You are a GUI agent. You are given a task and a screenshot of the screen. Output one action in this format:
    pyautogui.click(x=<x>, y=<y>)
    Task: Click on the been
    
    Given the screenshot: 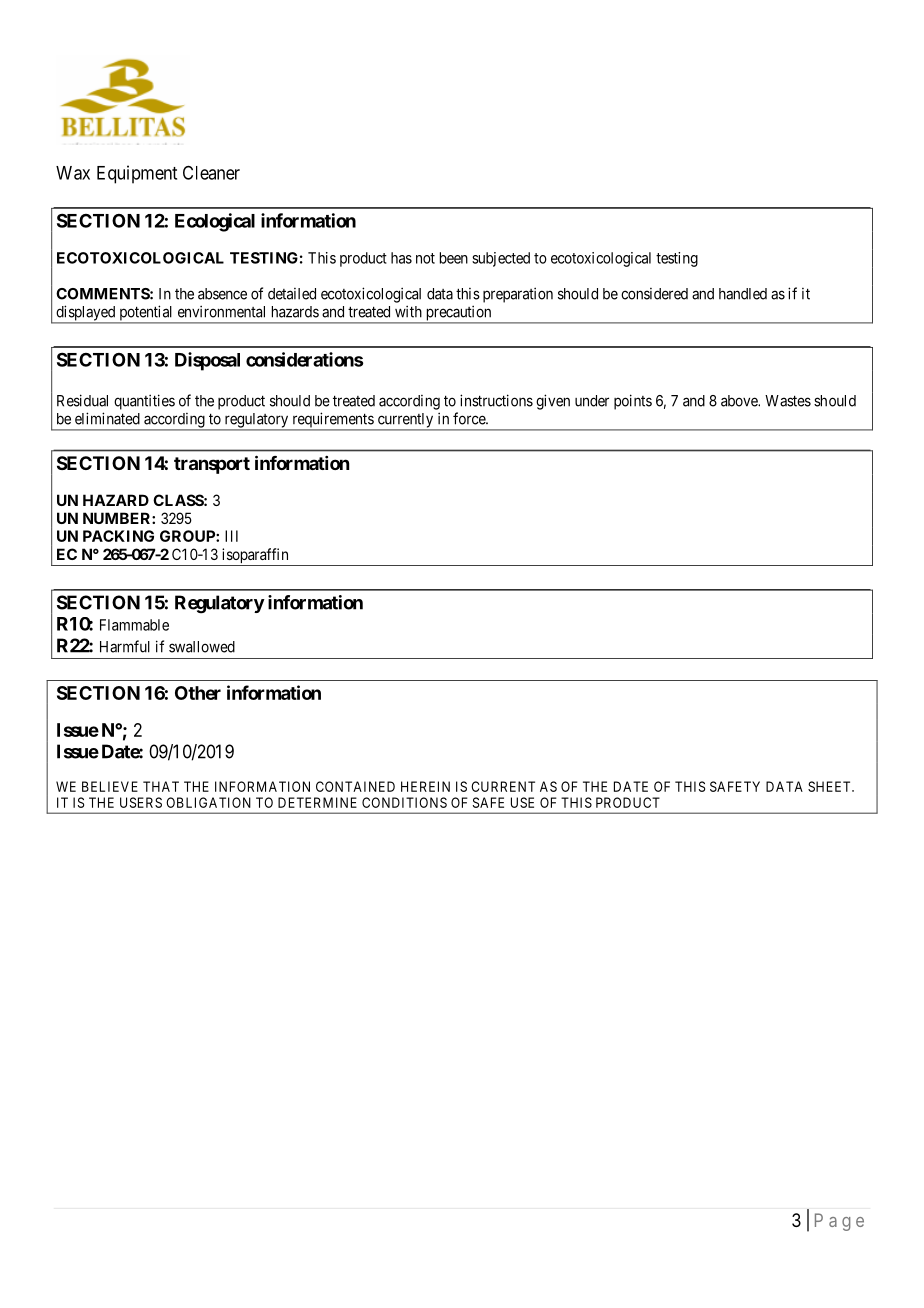 What is the action you would take?
    pyautogui.click(x=454, y=258)
